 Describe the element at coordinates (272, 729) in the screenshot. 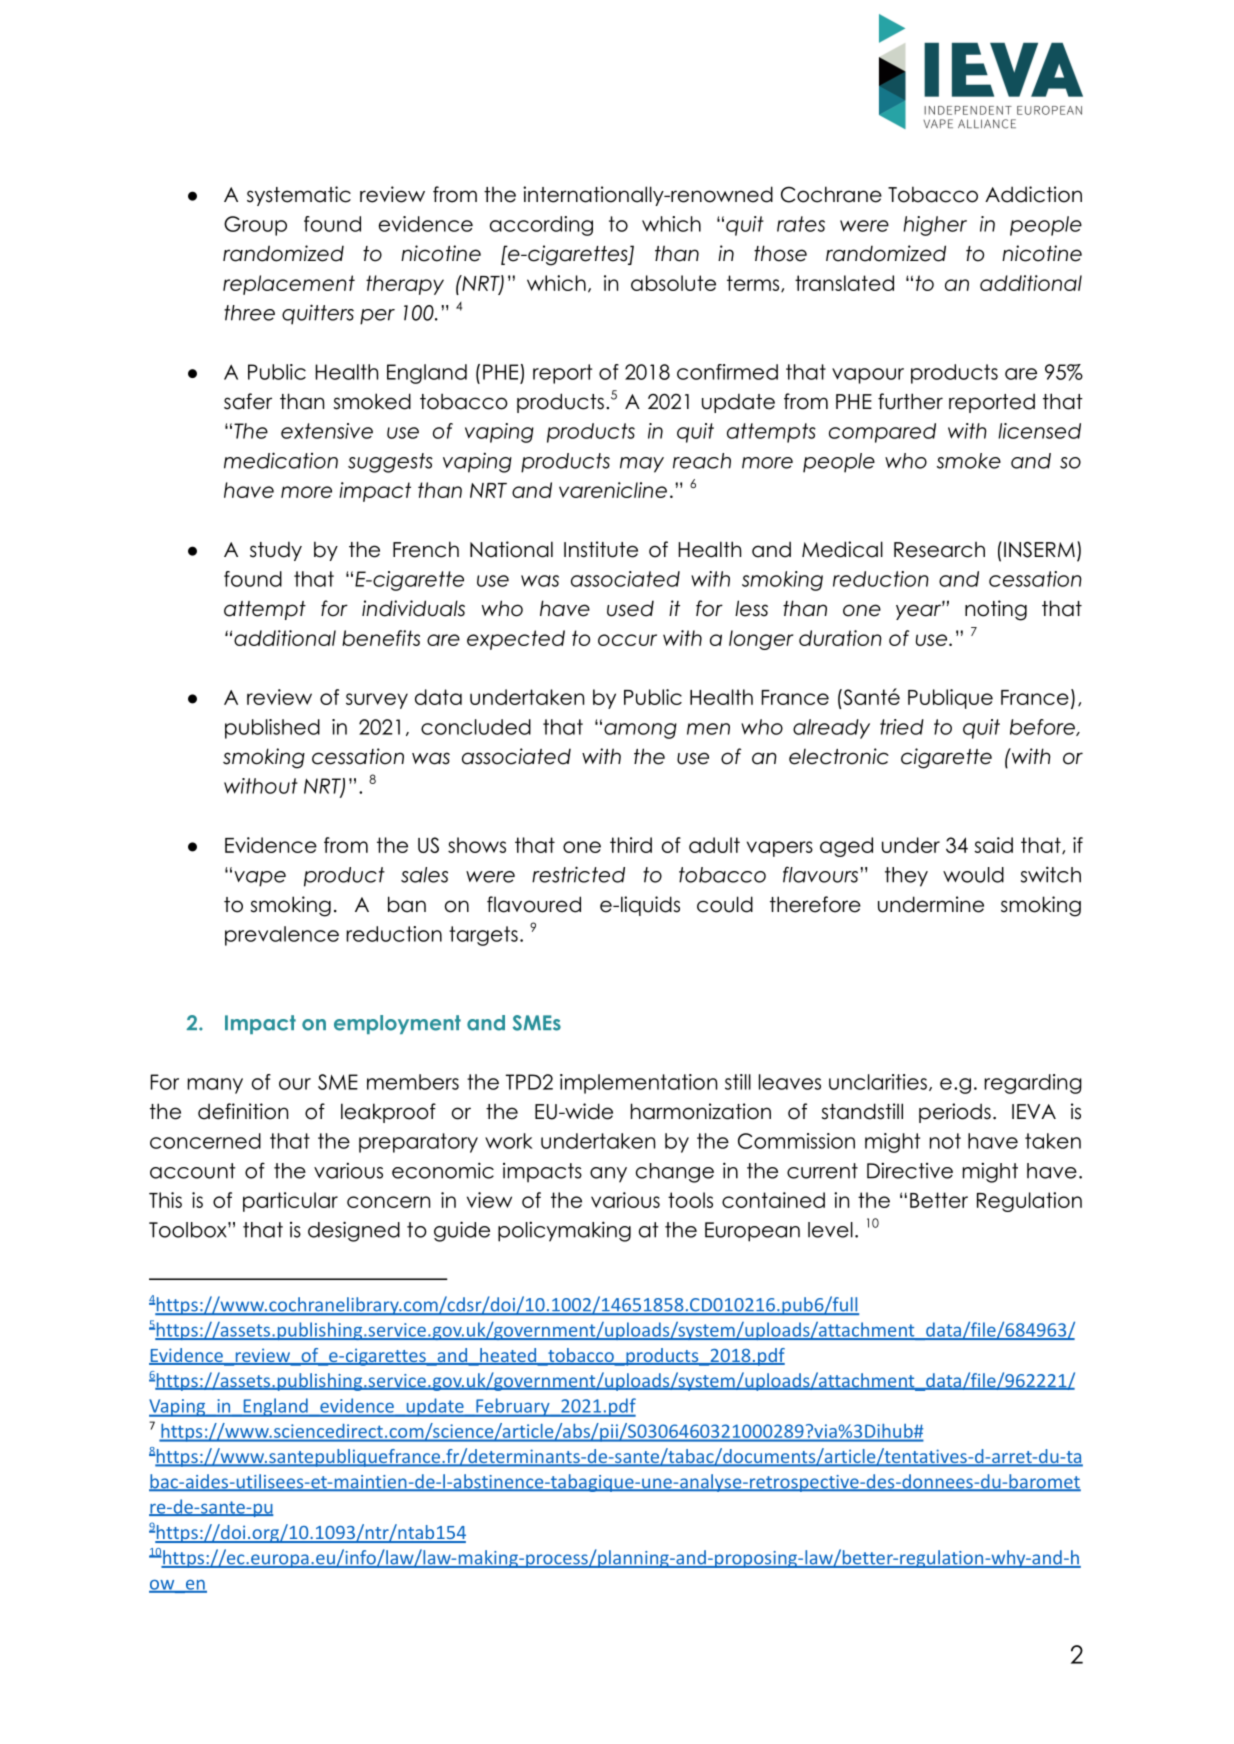

I see `published` at that location.
